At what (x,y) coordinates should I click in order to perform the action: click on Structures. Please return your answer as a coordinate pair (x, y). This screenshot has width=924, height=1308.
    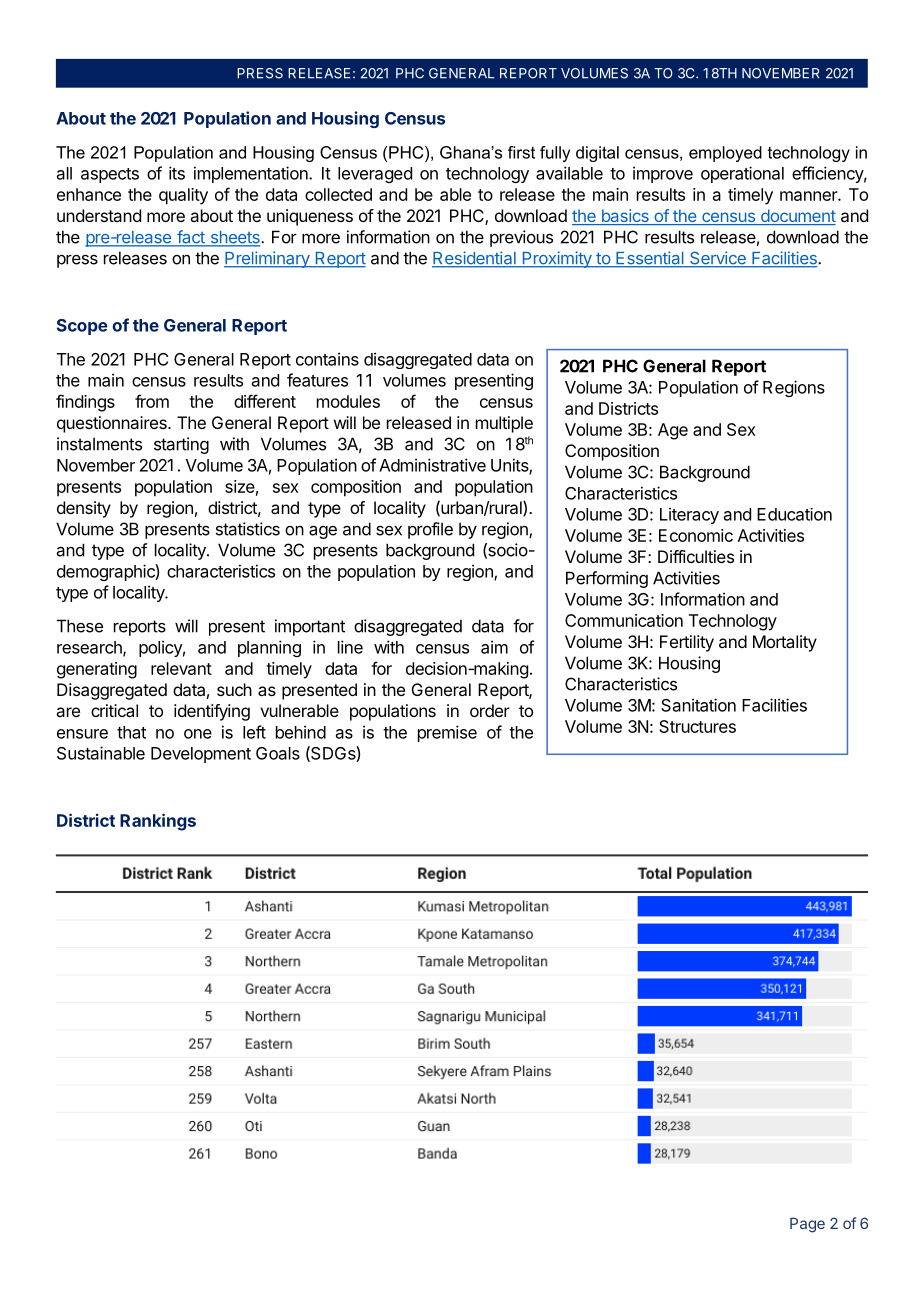
    Looking at the image, I should click on (697, 726).
